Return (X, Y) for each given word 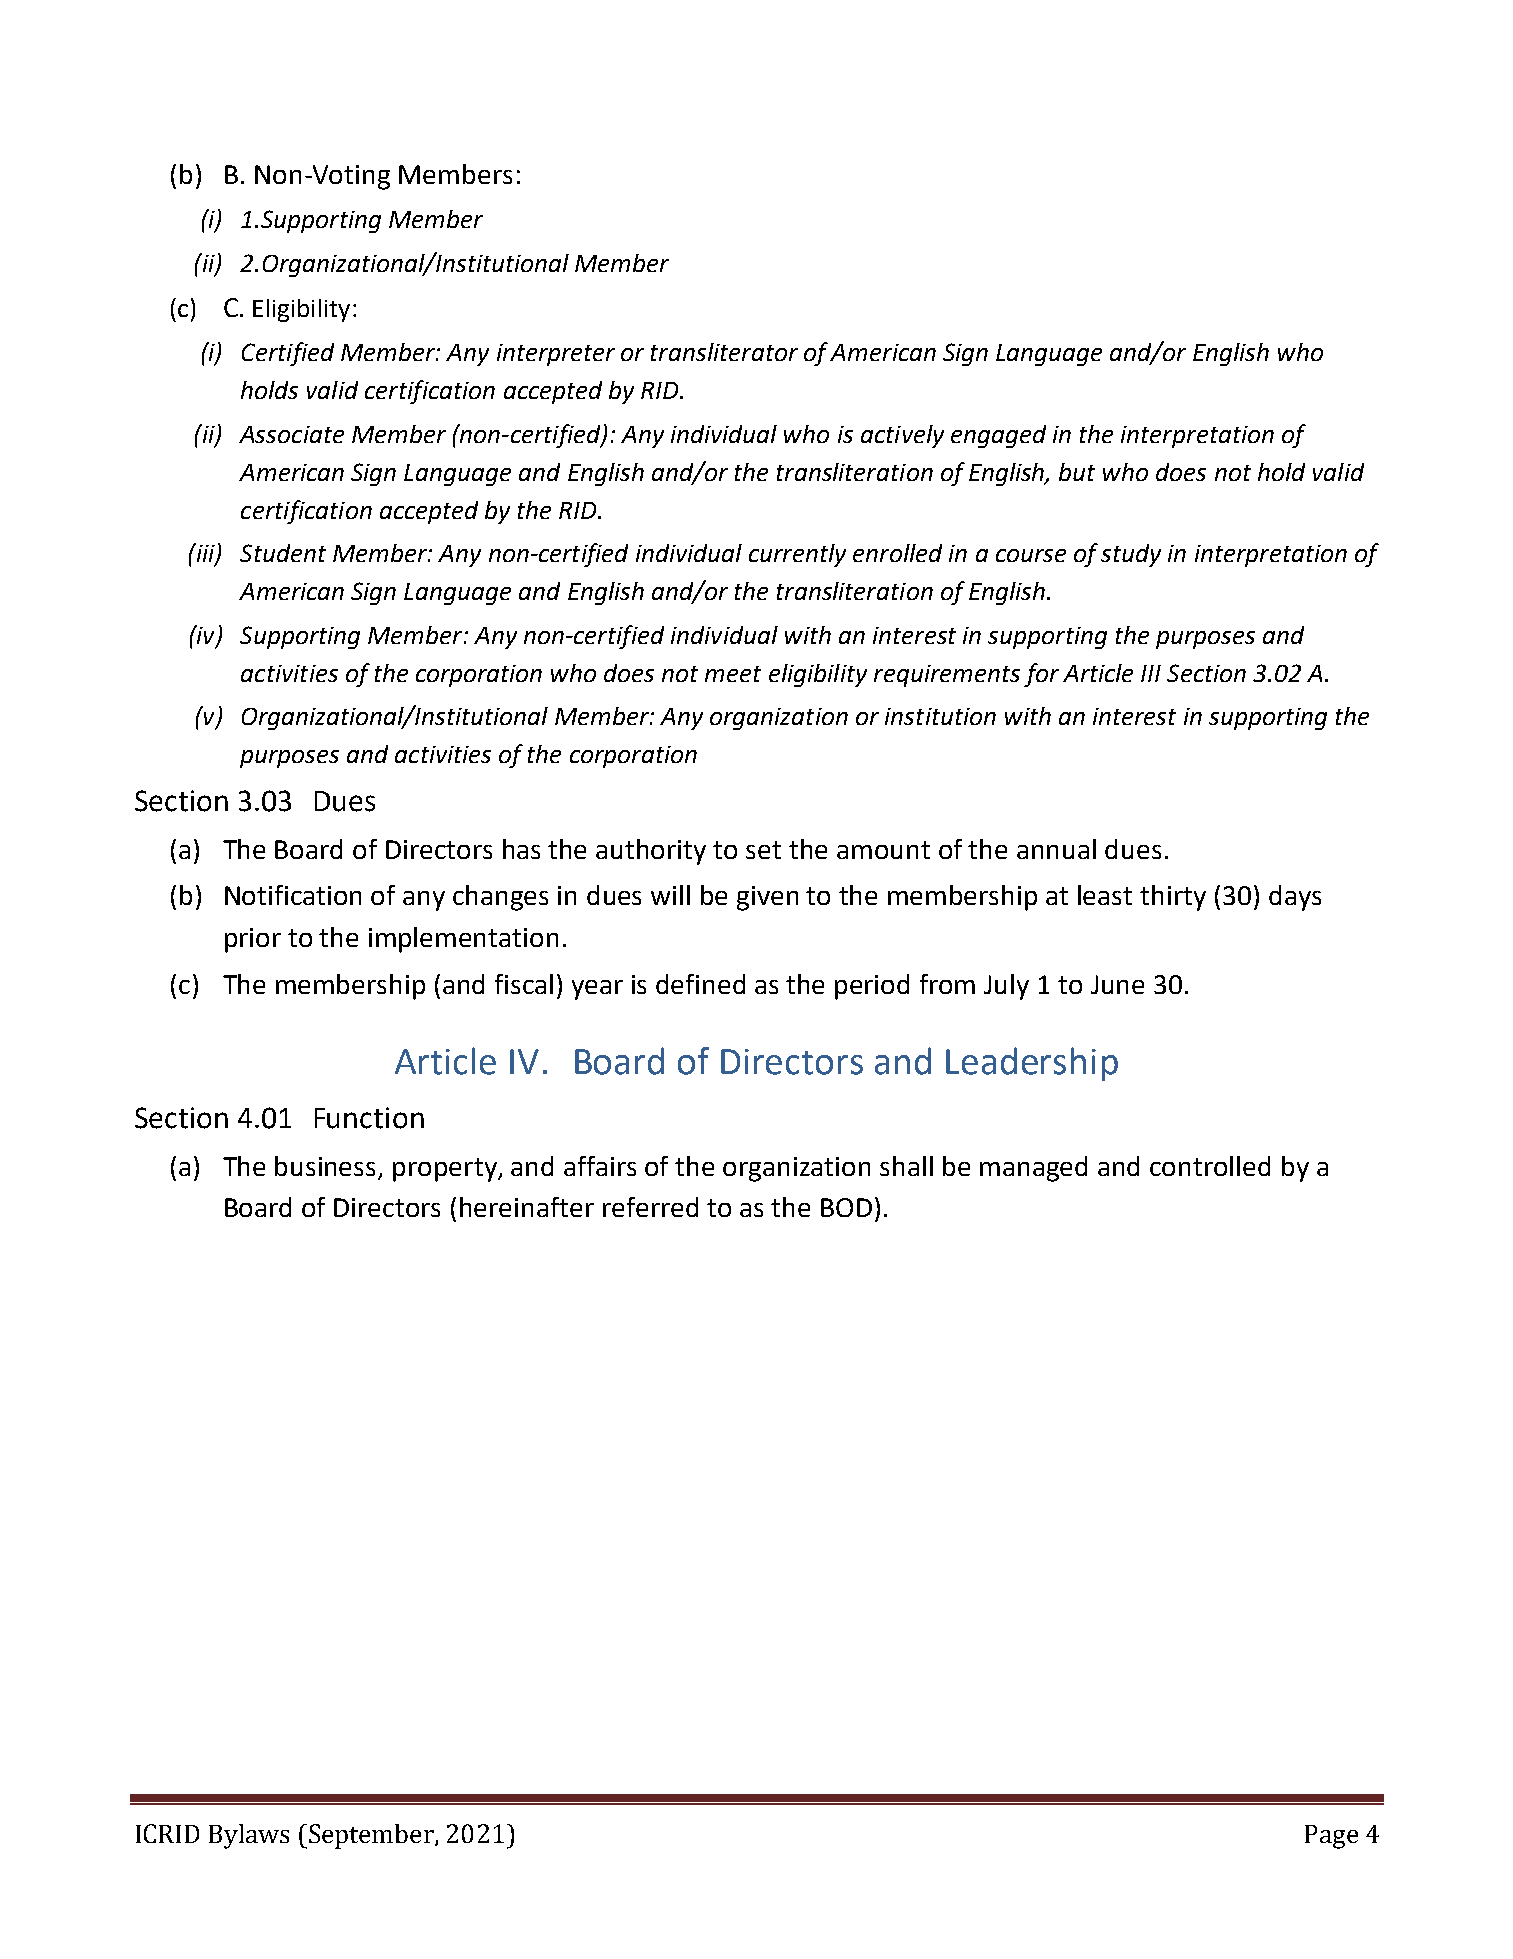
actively (902, 436)
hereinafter (527, 1207)
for (1041, 675)
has (521, 849)
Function (369, 1118)
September (372, 1836)
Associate (291, 434)
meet (733, 674)
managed (1033, 1169)
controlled (1210, 1166)
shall (906, 1166)
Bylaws (249, 1836)
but (1077, 472)
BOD (846, 1207)
